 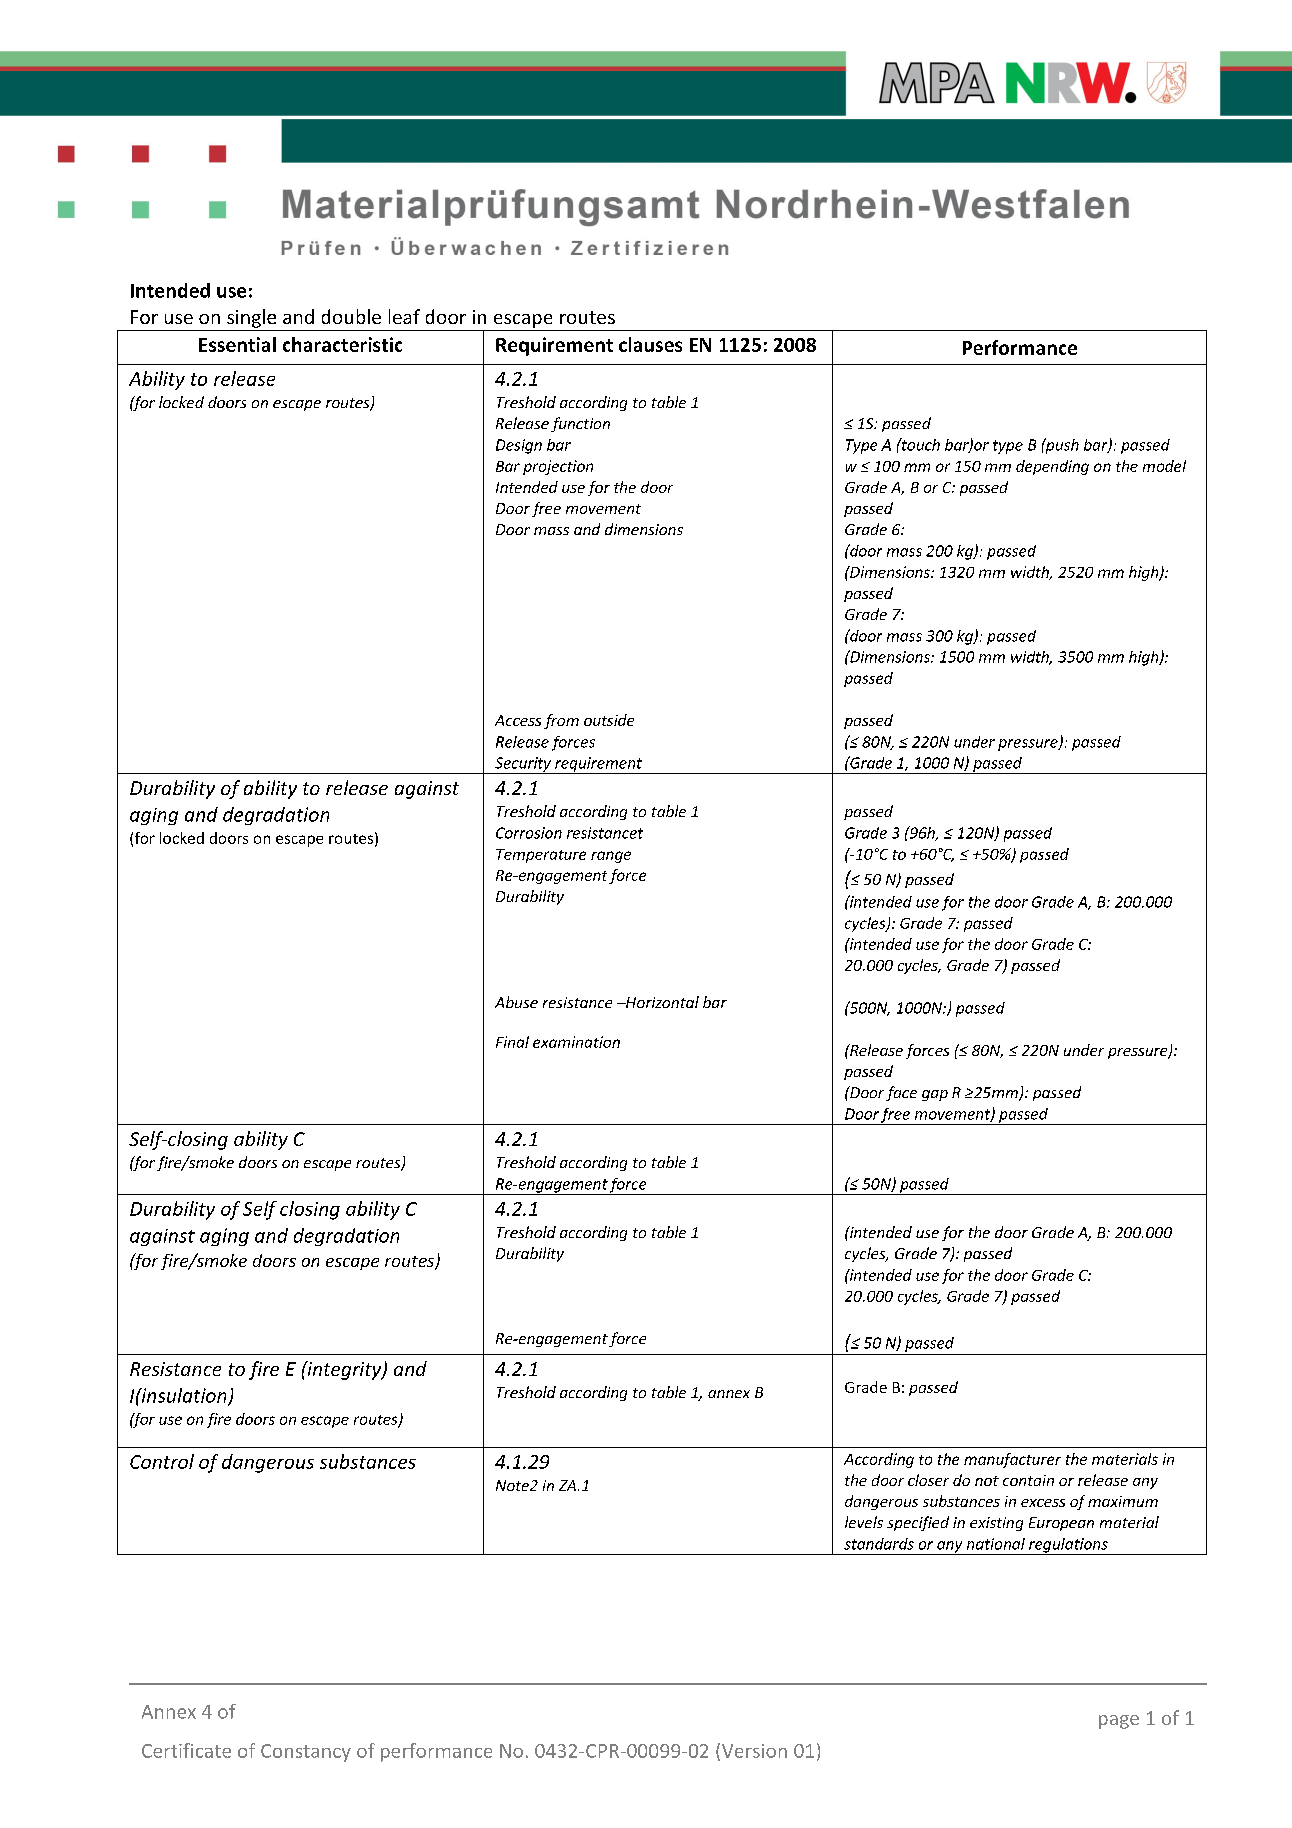 What do you see at coordinates (1012, 1460) in the image?
I see `manufacturer` at bounding box center [1012, 1460].
